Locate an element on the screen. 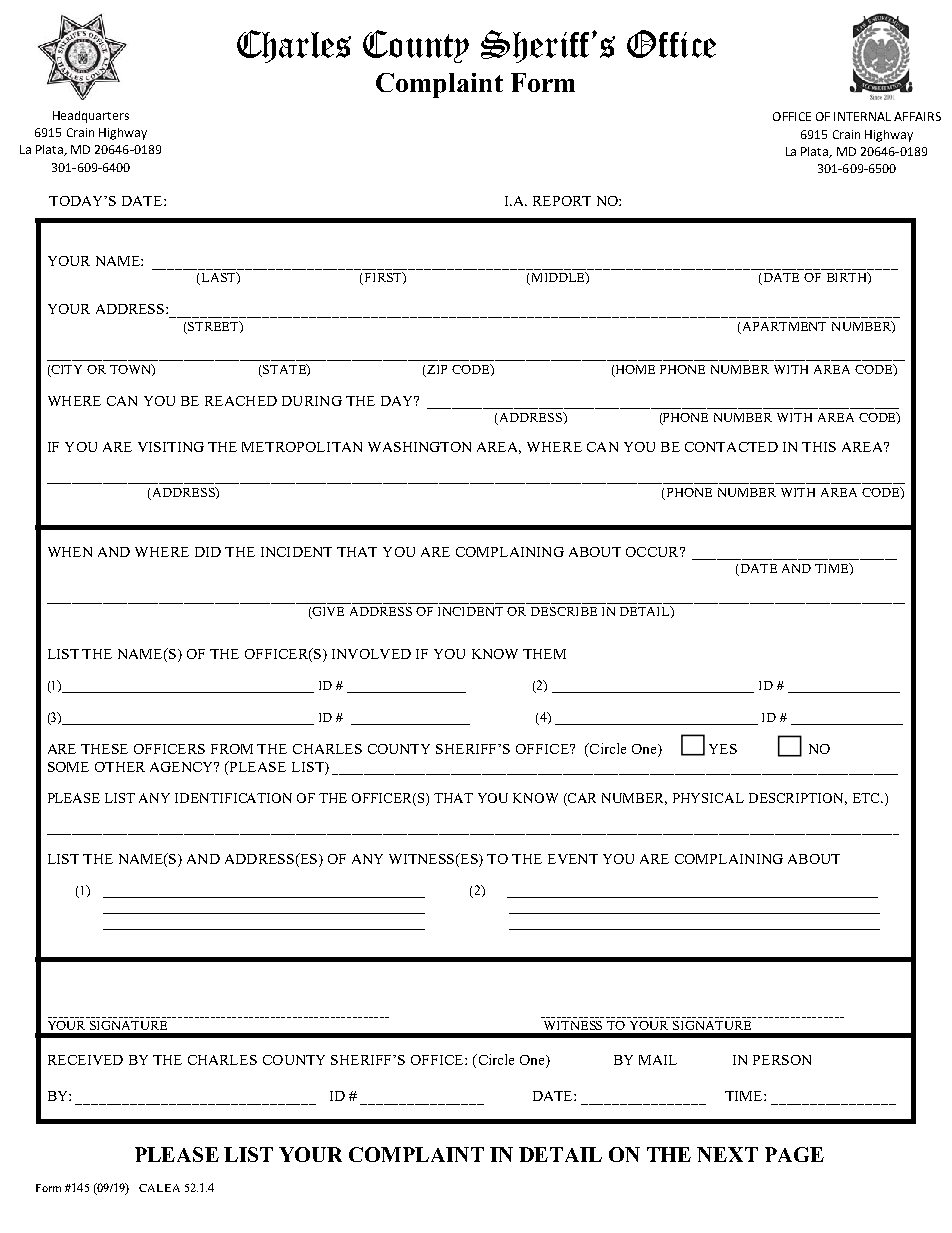 This screenshot has height=1233, width=952. REPORT is located at coordinates (562, 201).
